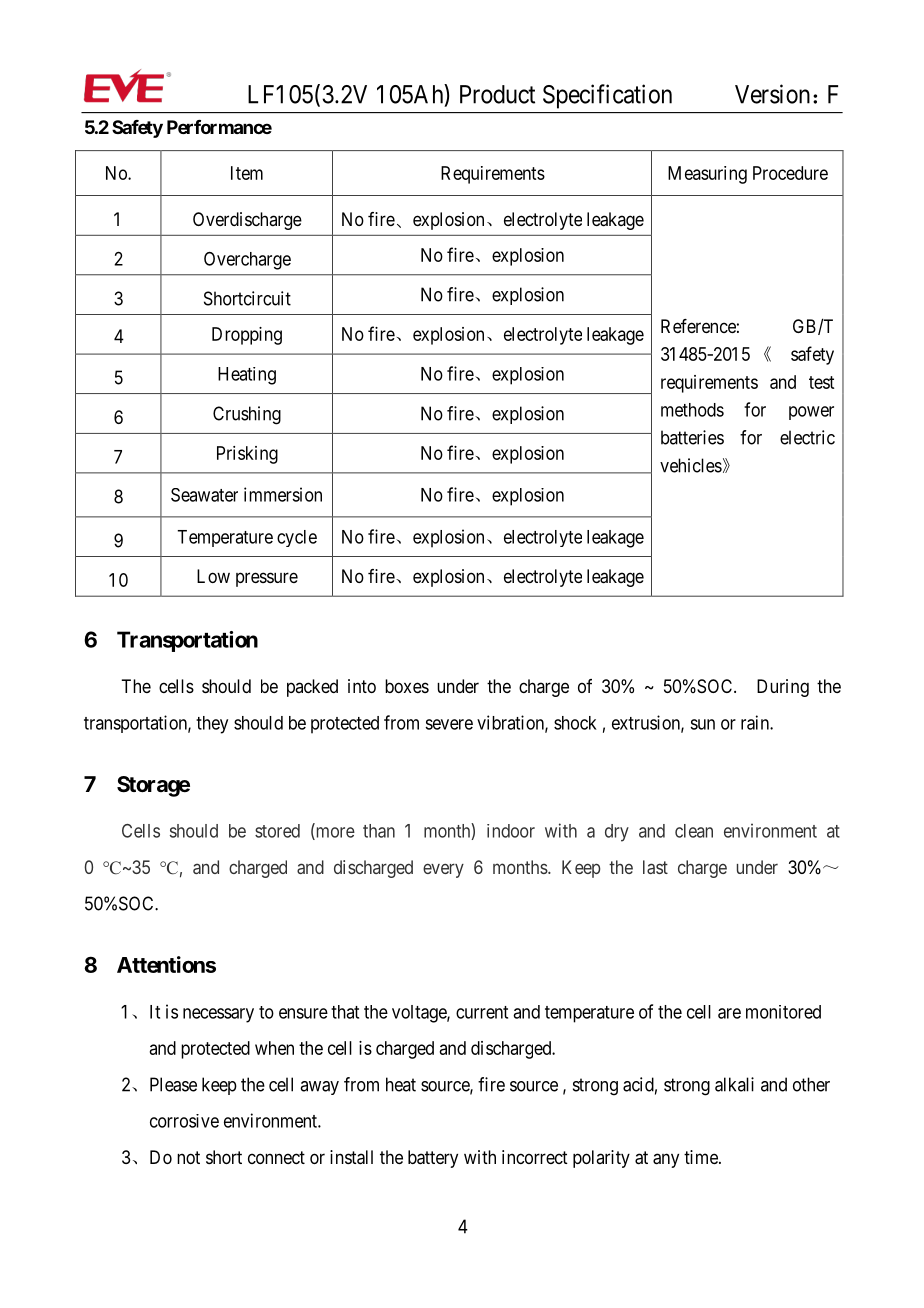 This image has width=924, height=1308. I want to click on indoor, so click(511, 831).
